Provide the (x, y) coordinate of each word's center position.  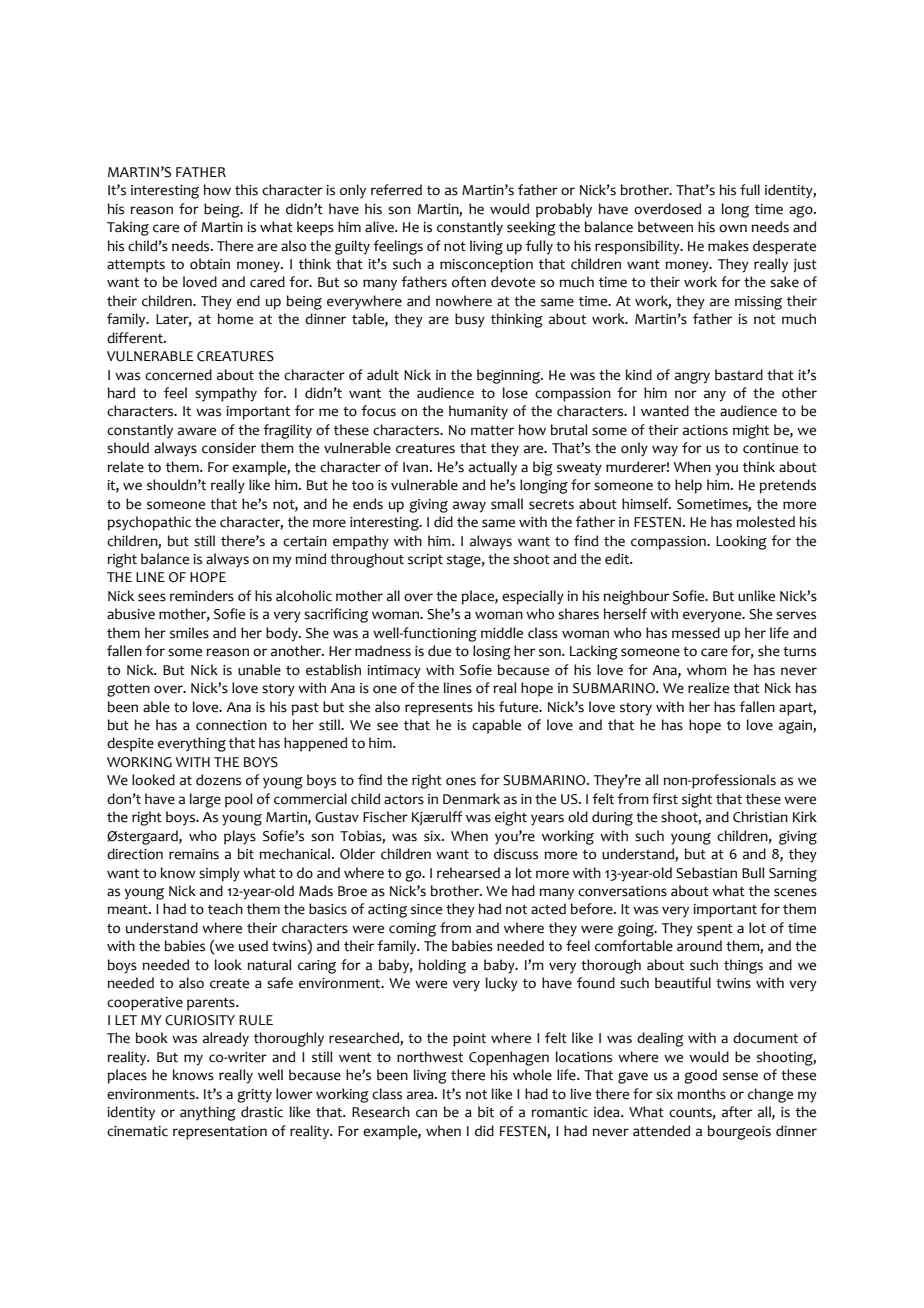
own (733, 228)
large (205, 800)
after (737, 1112)
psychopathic (149, 523)
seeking (531, 228)
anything (208, 1113)
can (426, 1113)
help (688, 486)
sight (697, 800)
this (246, 190)
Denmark (471, 799)
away (469, 507)
